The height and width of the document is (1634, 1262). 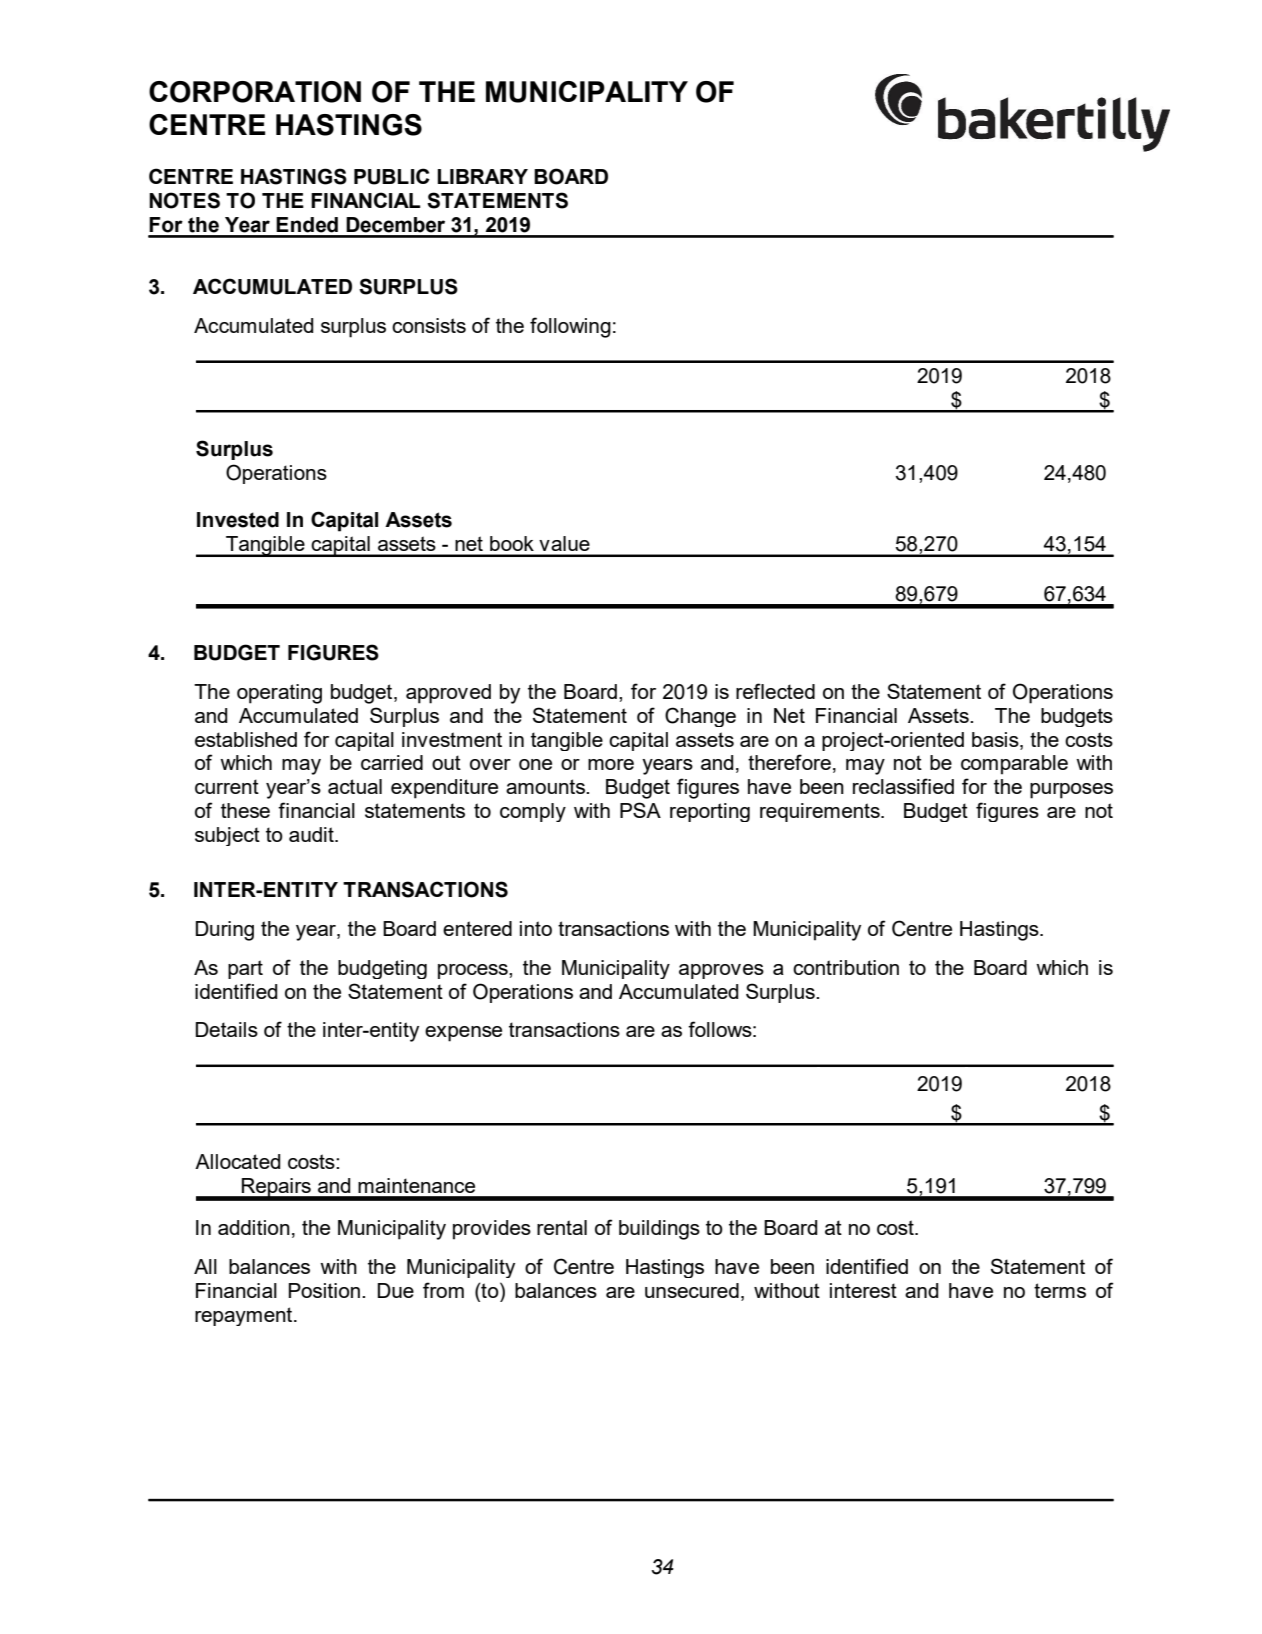 What do you see at coordinates (279, 694) in the document?
I see `operating` at bounding box center [279, 694].
